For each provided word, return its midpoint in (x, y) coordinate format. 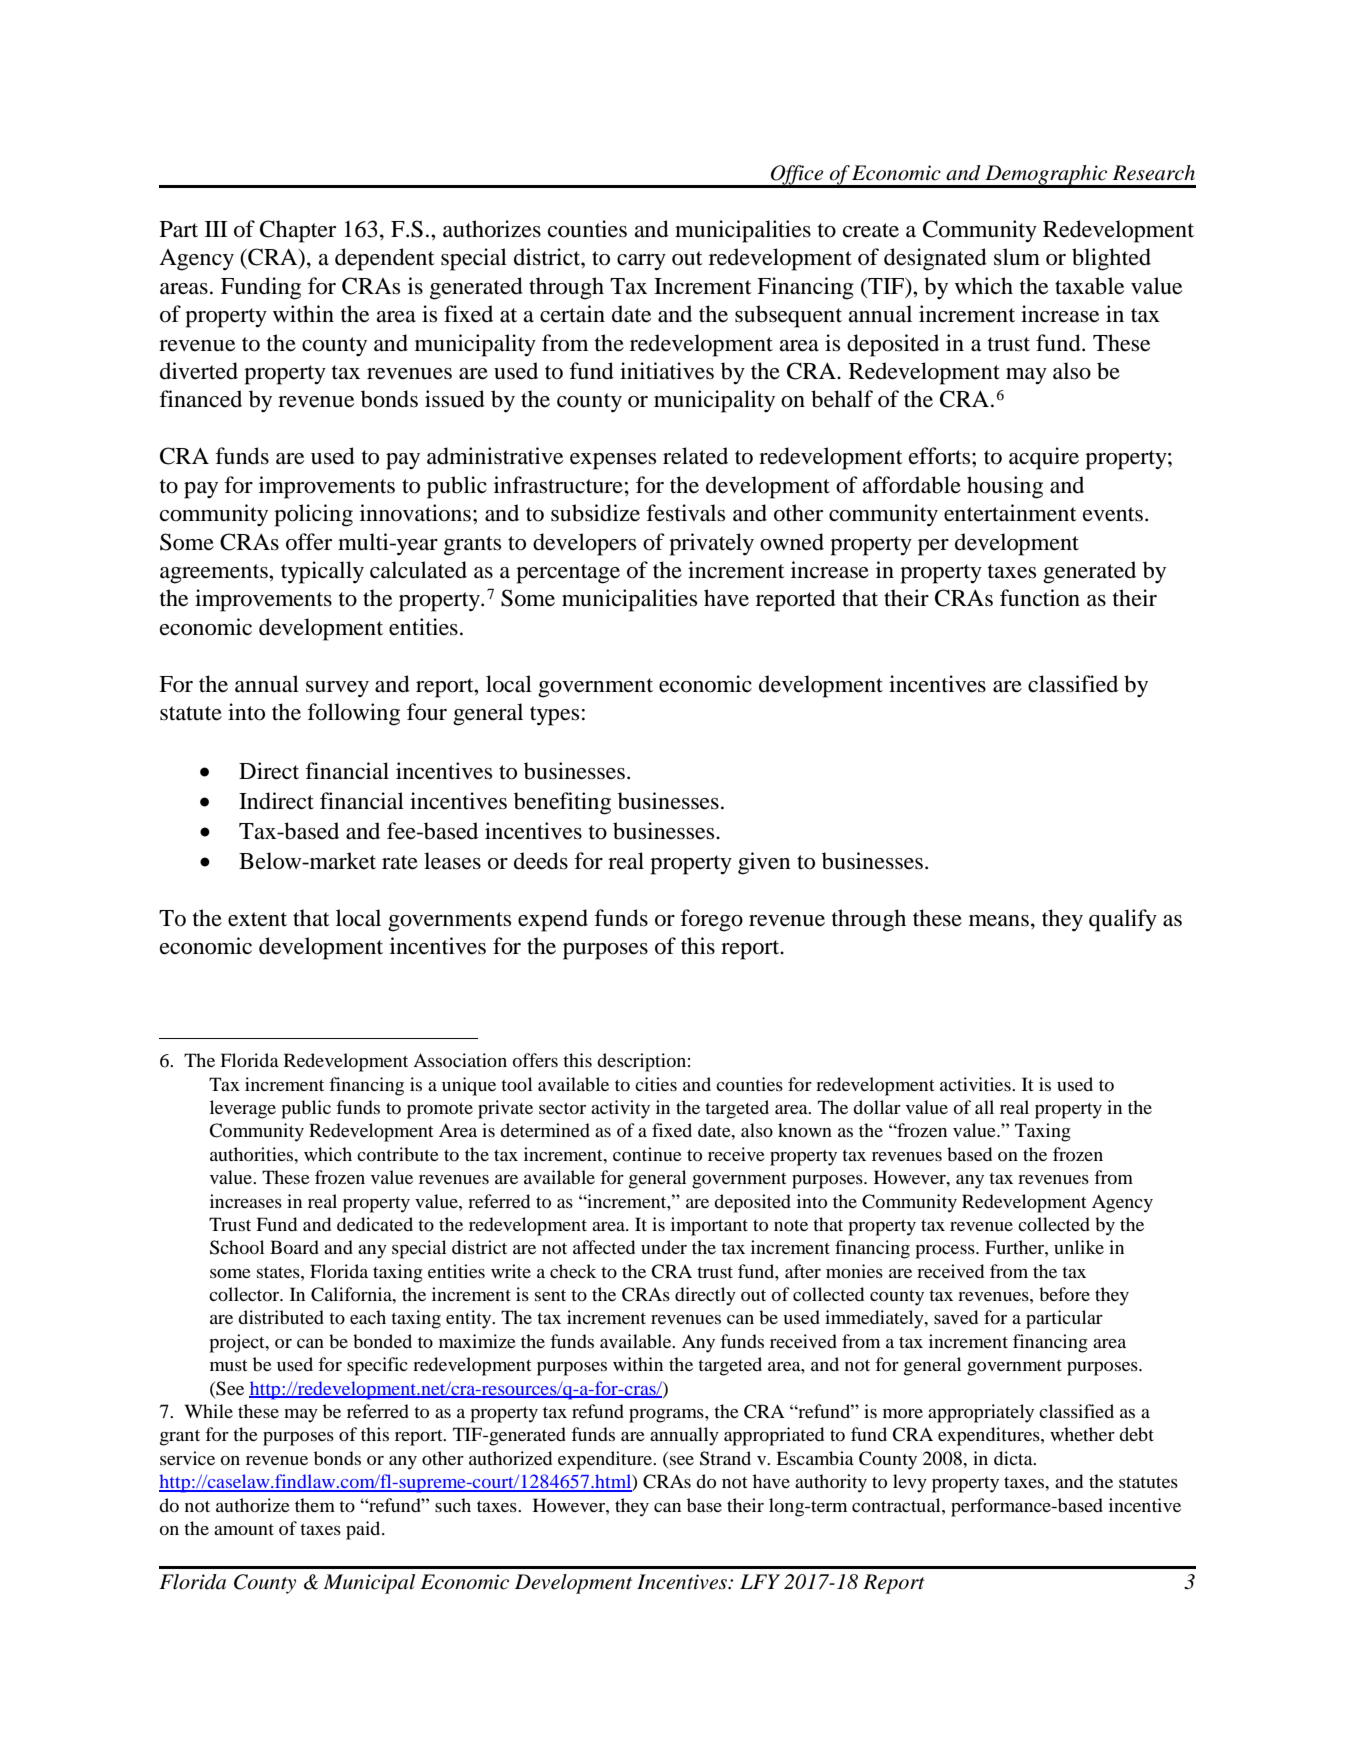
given (764, 863)
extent (257, 919)
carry (641, 262)
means (999, 921)
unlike (1079, 1247)
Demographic (1046, 176)
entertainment (1010, 513)
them (315, 1505)
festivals (685, 513)
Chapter (298, 231)
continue (647, 1154)
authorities (253, 1154)
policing (313, 515)
